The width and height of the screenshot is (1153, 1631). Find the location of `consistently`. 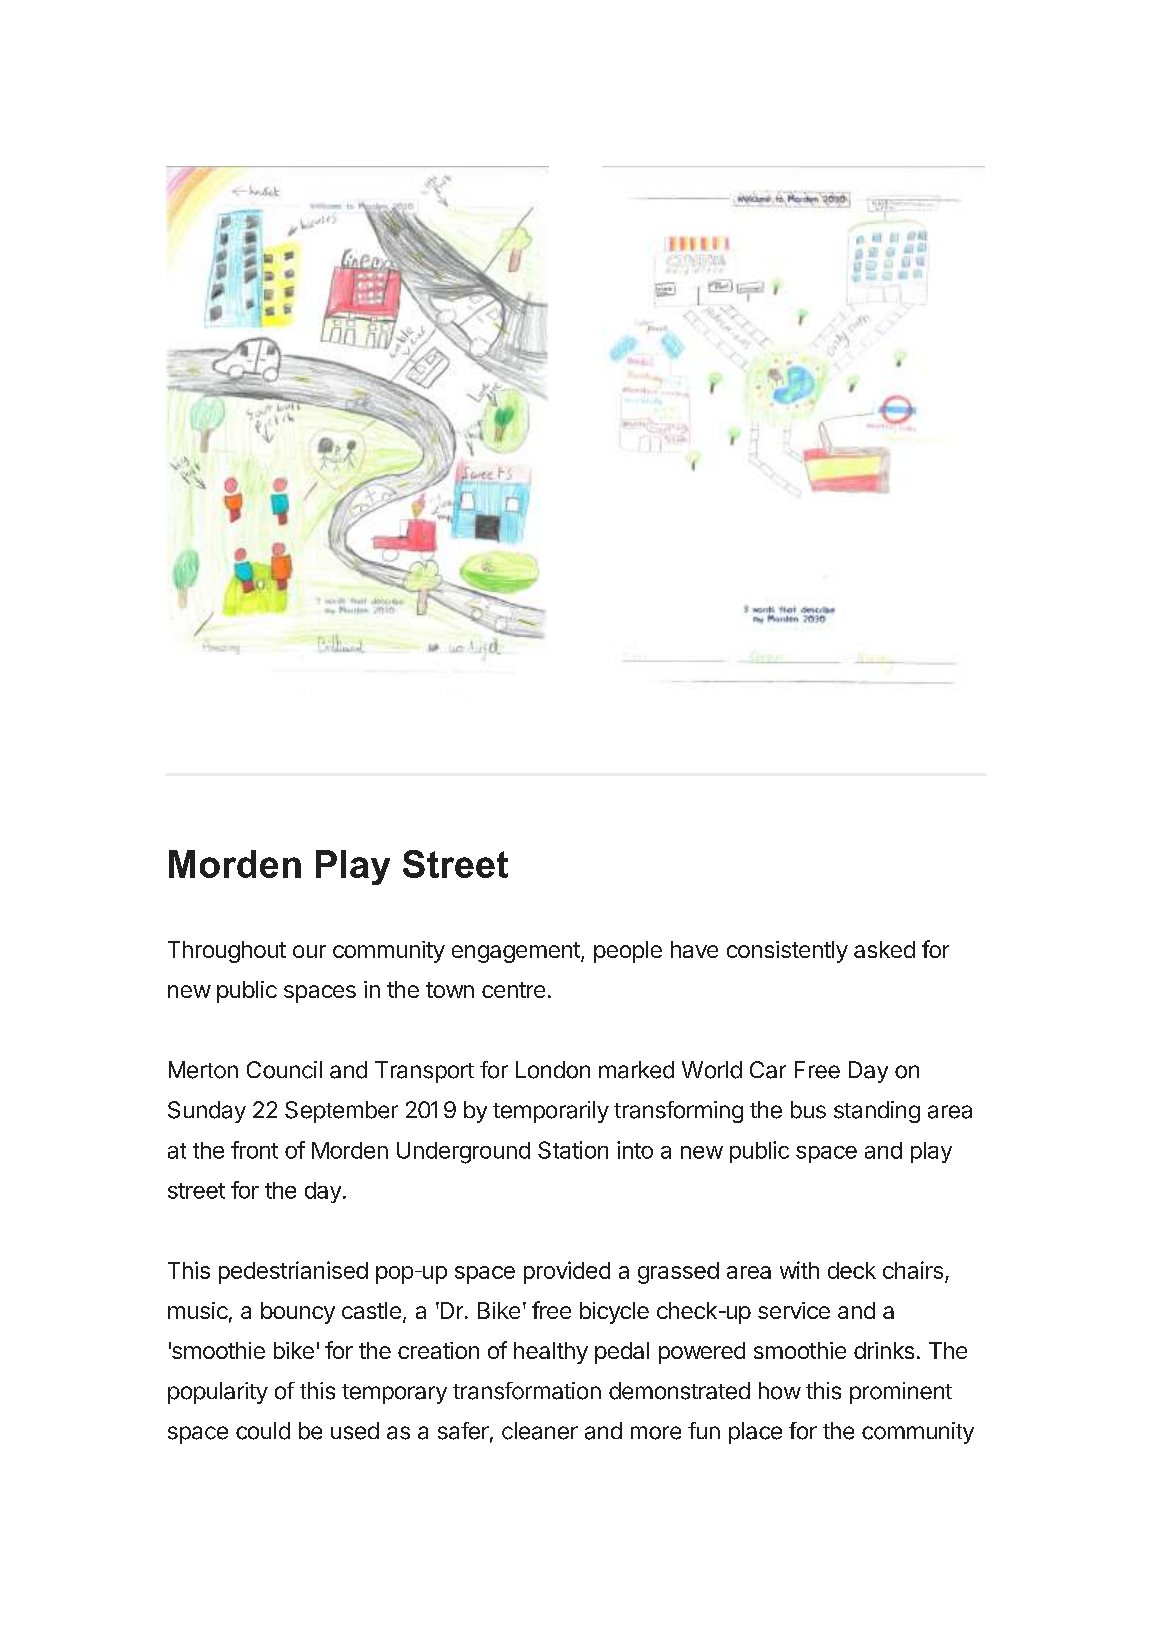

consistently is located at coordinates (787, 952).
